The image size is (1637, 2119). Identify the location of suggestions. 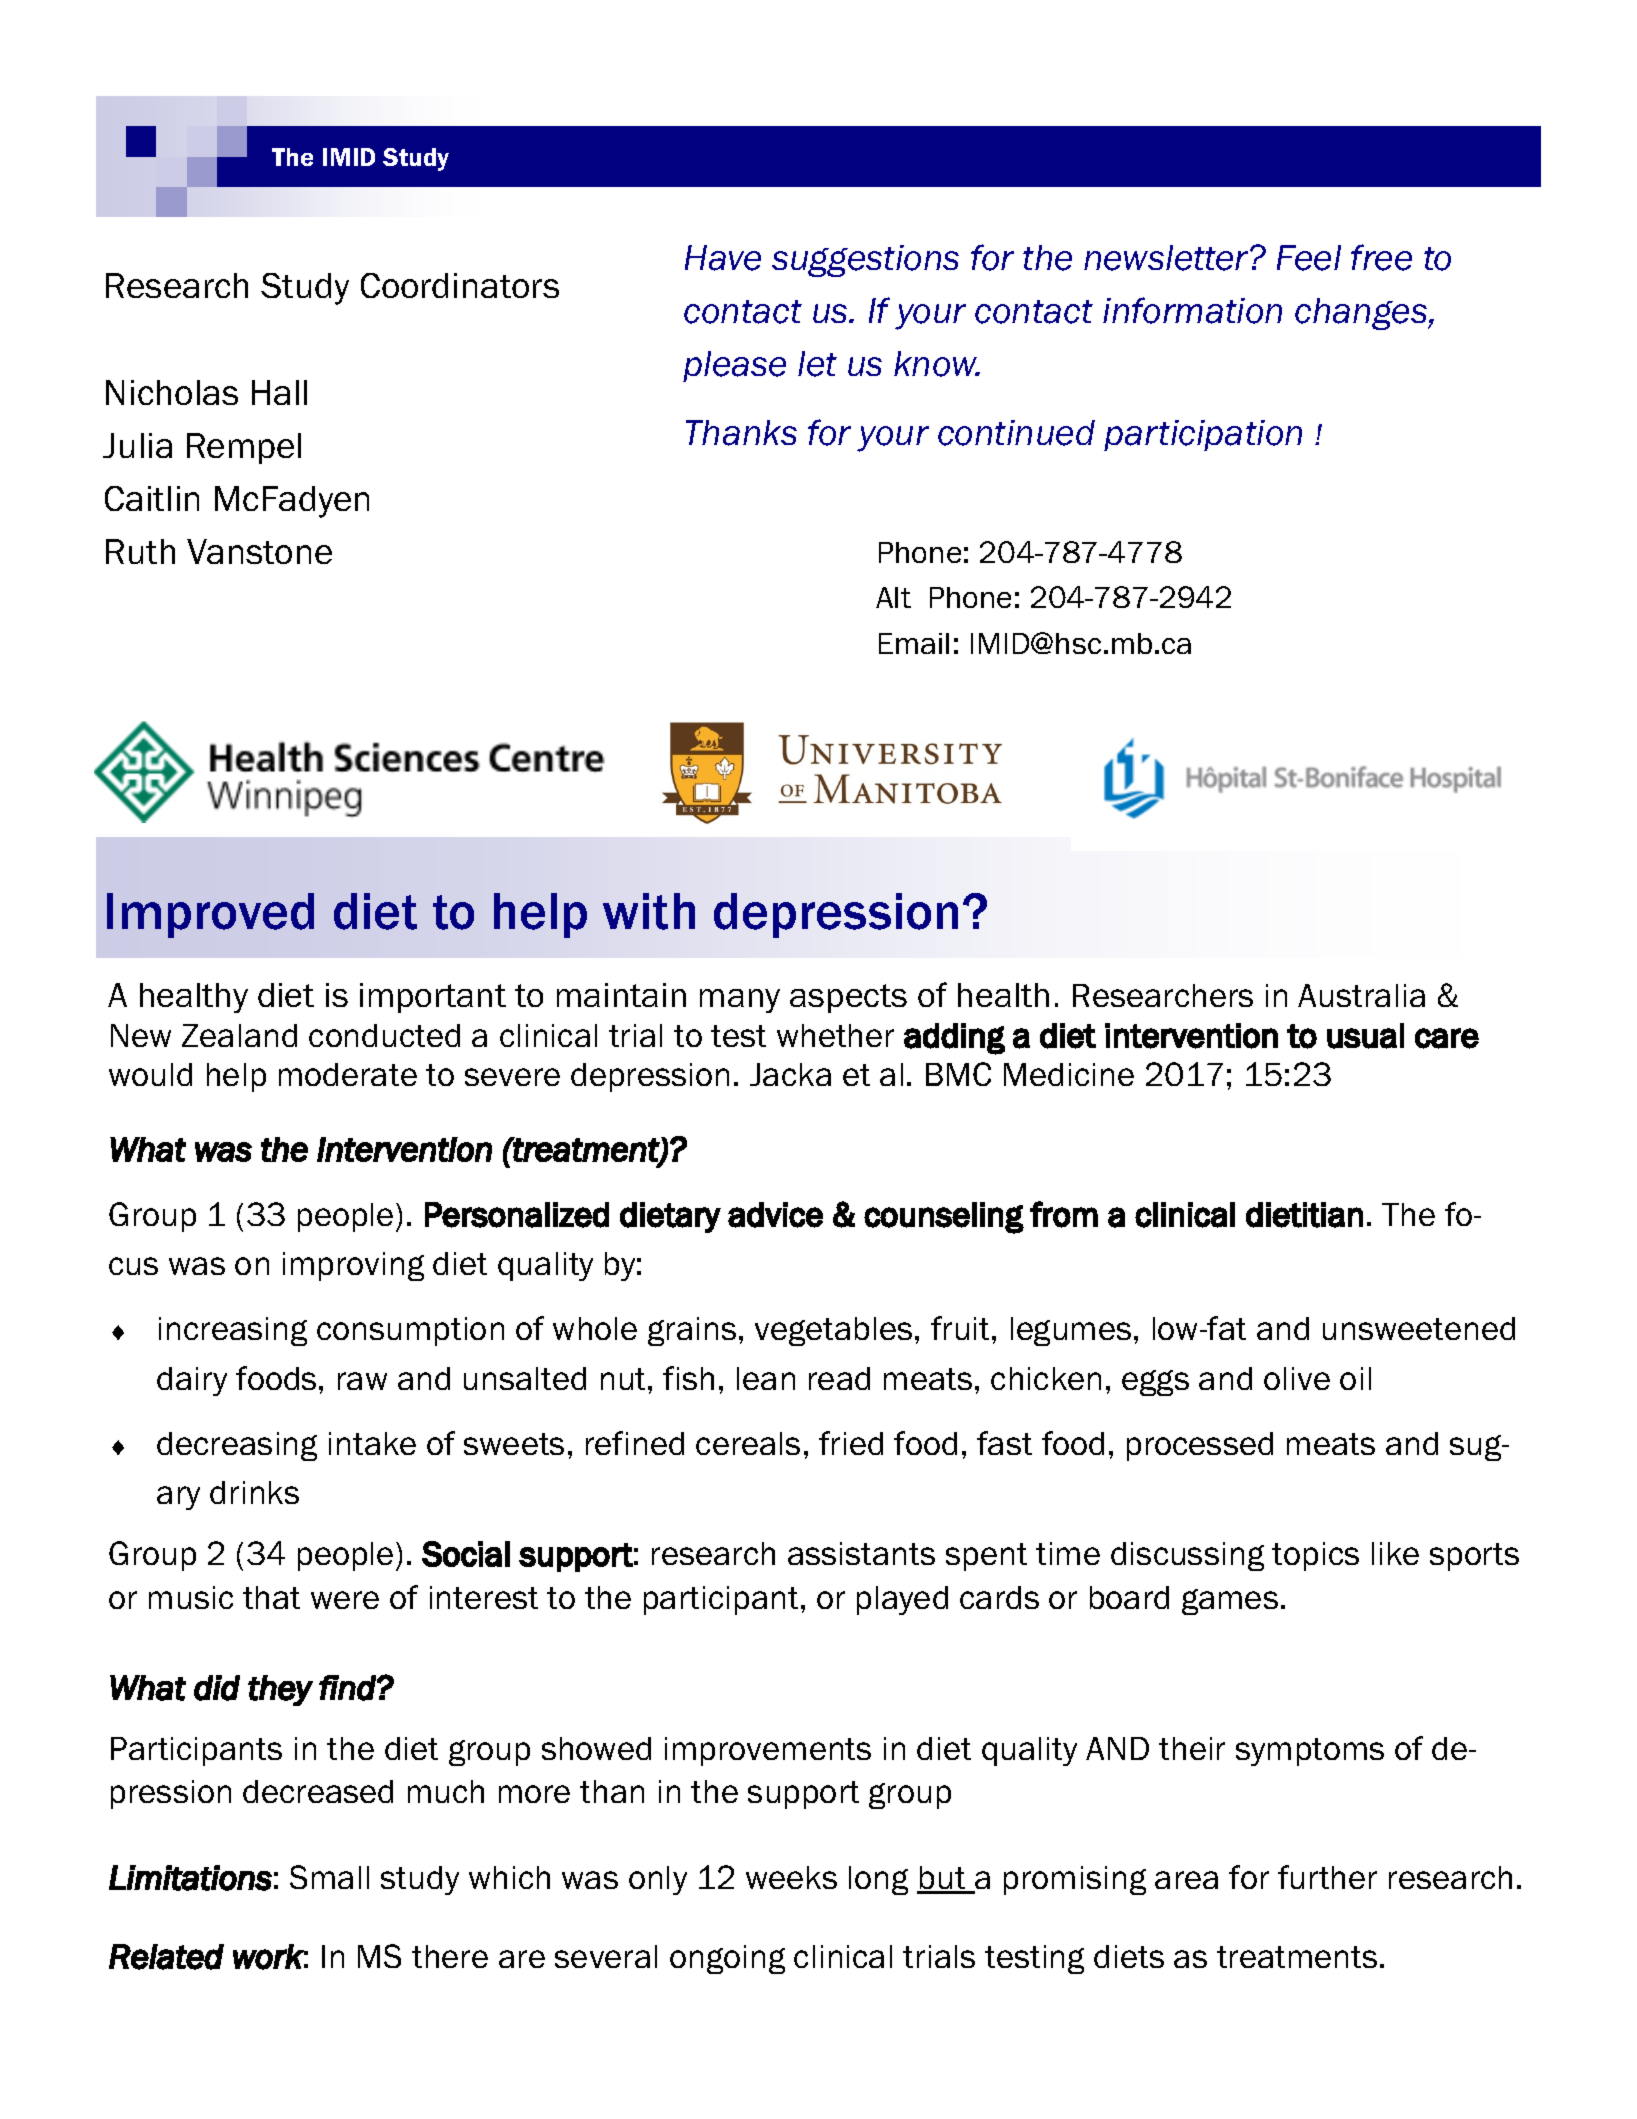
(865, 261).
